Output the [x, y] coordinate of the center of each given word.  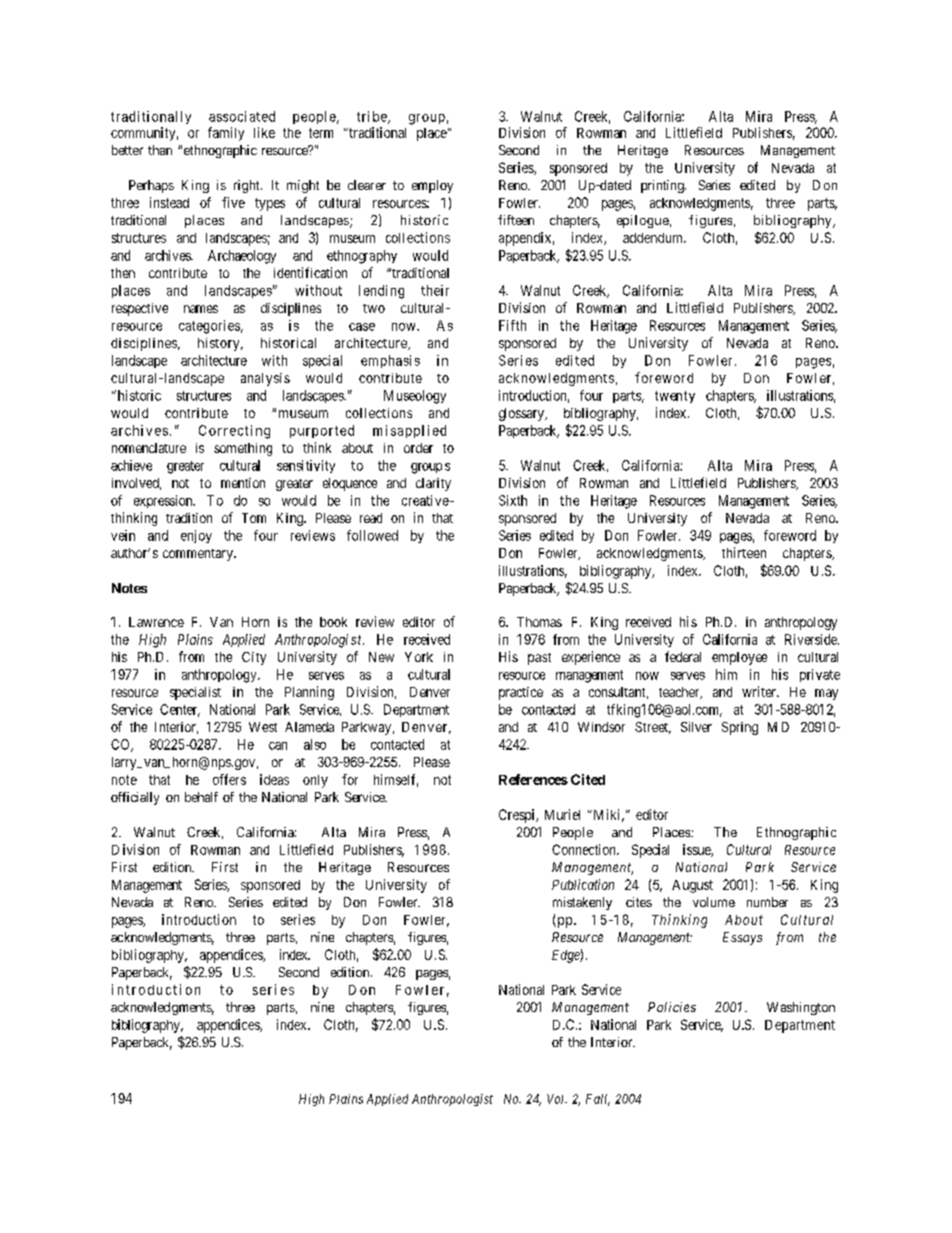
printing [663, 186]
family [226, 134]
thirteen [744, 552]
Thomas [539, 622]
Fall [598, 1100]
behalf [201, 797]
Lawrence [156, 622]
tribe [373, 117]
